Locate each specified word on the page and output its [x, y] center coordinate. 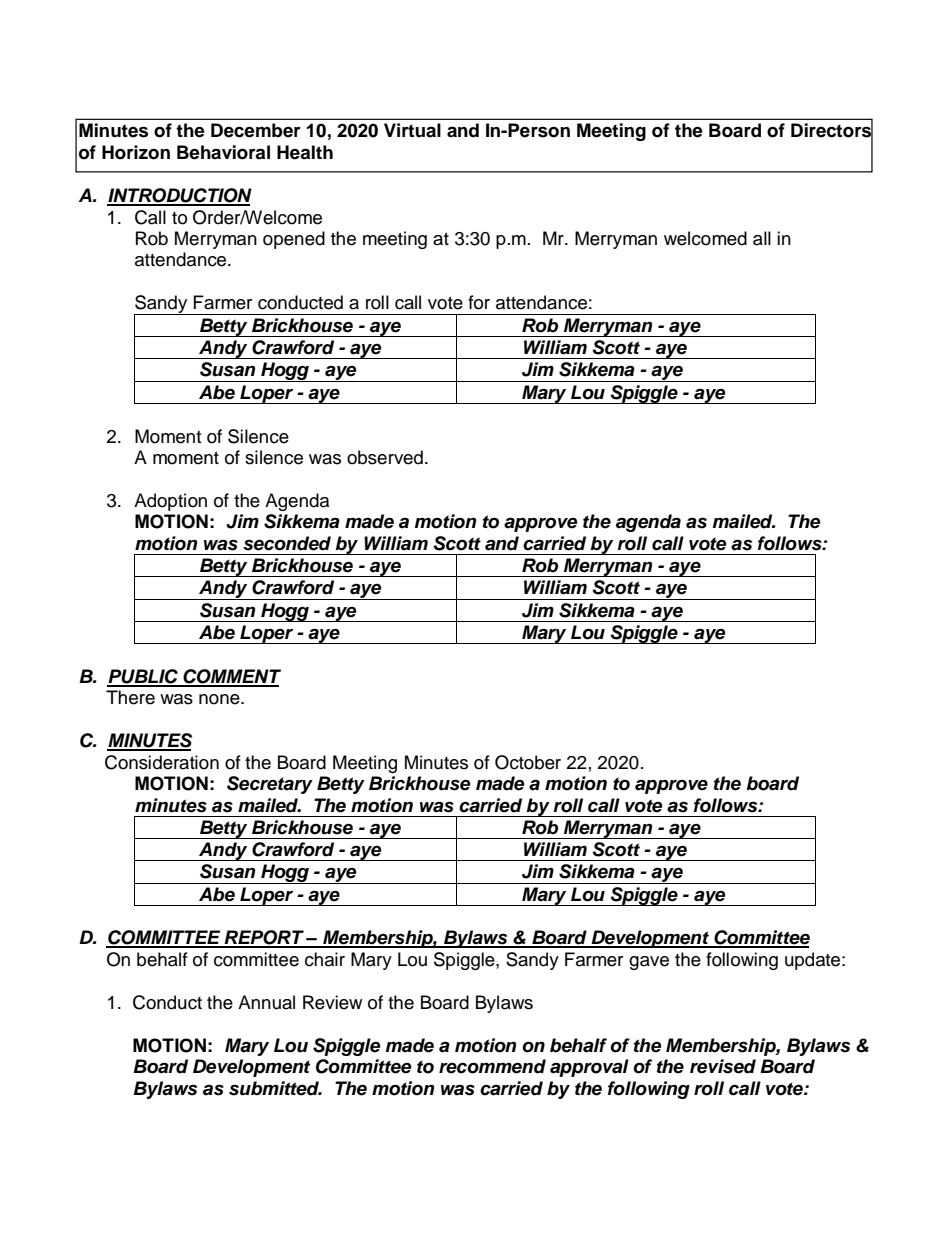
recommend [492, 1066]
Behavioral [223, 152]
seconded [287, 543]
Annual [266, 1002]
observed [385, 457]
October [528, 762]
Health [305, 152]
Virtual [412, 130]
